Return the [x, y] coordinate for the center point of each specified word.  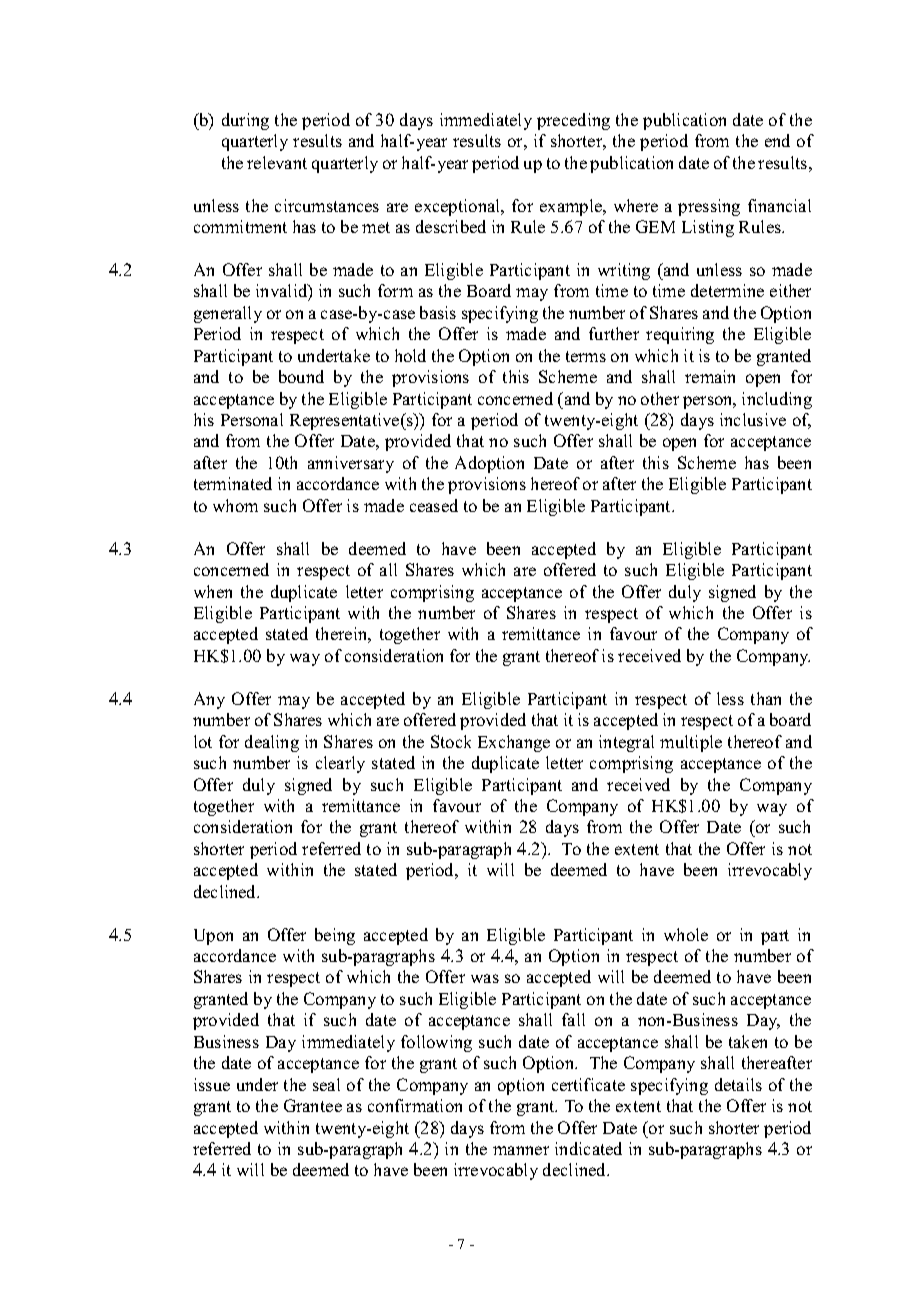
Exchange [514, 743]
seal [326, 1084]
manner [521, 1150]
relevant [277, 162]
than [766, 698]
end [777, 140]
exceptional [459, 207]
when [213, 591]
